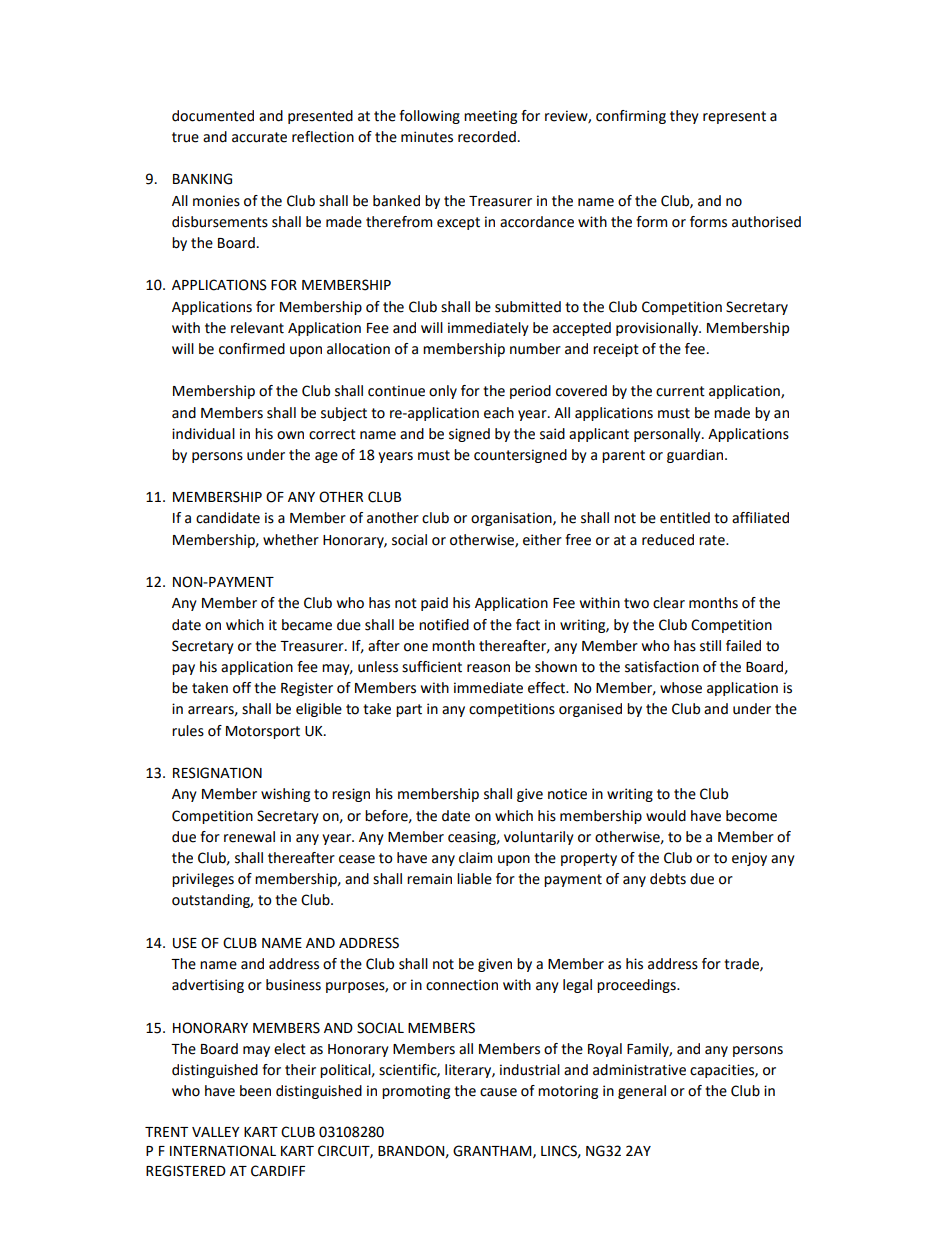 The height and width of the screenshot is (1233, 952). I want to click on recorded, so click(487, 137).
